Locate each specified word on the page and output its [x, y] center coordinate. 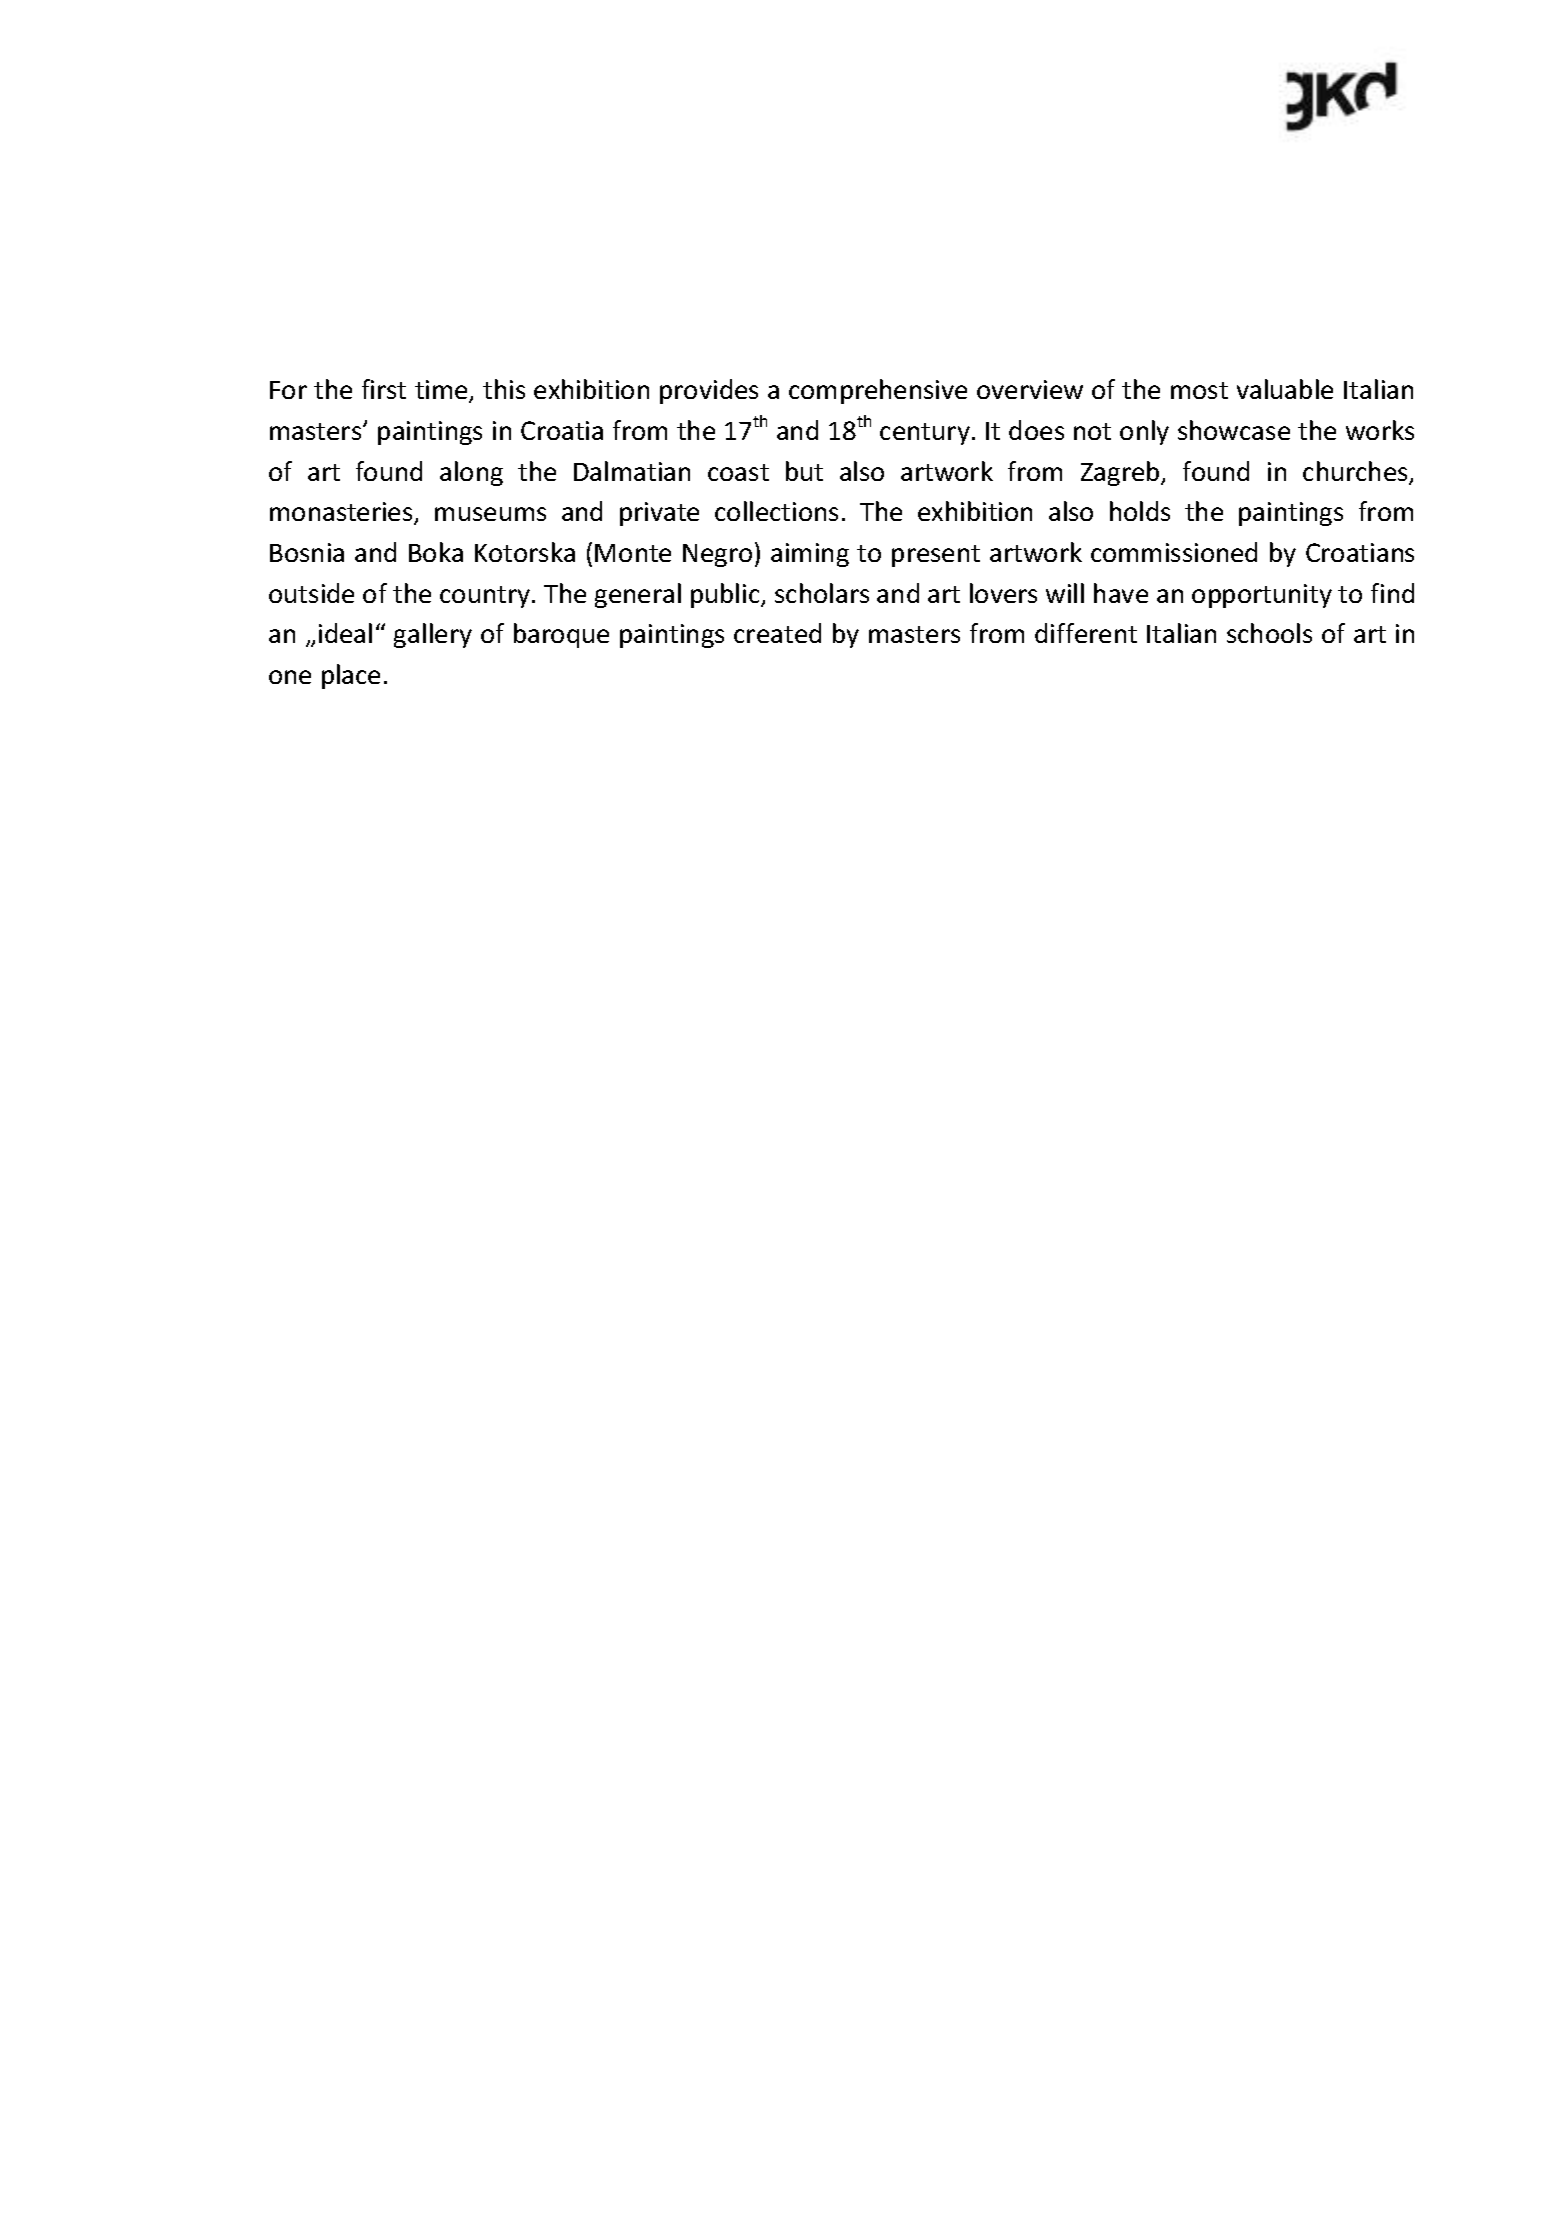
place [351, 676]
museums [490, 514]
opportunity [1262, 596]
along [471, 473]
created [777, 633]
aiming [810, 555]
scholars [822, 593]
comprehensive [878, 391]
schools [1269, 633]
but [804, 471]
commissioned [1174, 552]
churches [1356, 472]
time [442, 391]
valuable [1285, 389]
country [485, 597]
